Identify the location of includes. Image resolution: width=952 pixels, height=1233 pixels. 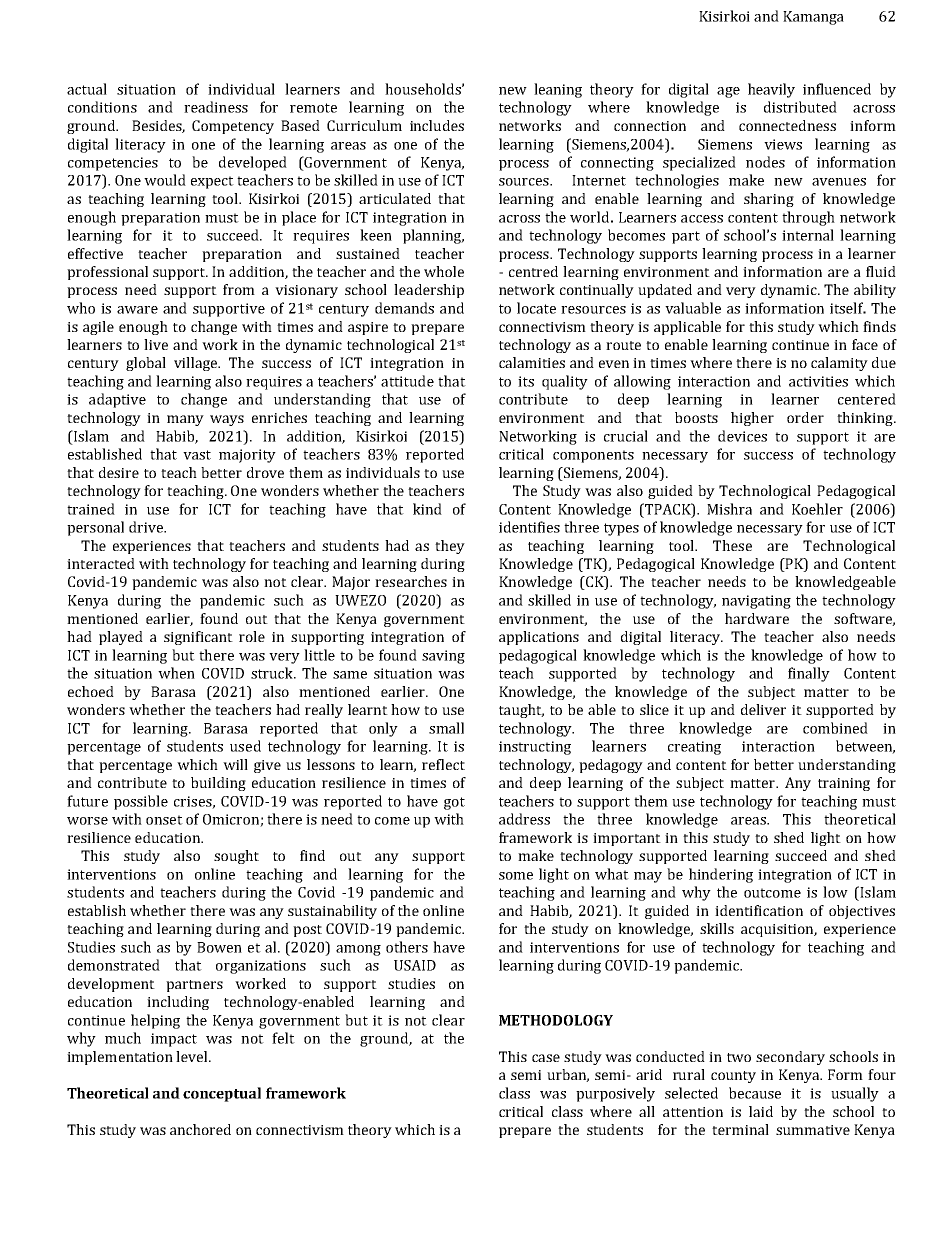
(437, 125).
